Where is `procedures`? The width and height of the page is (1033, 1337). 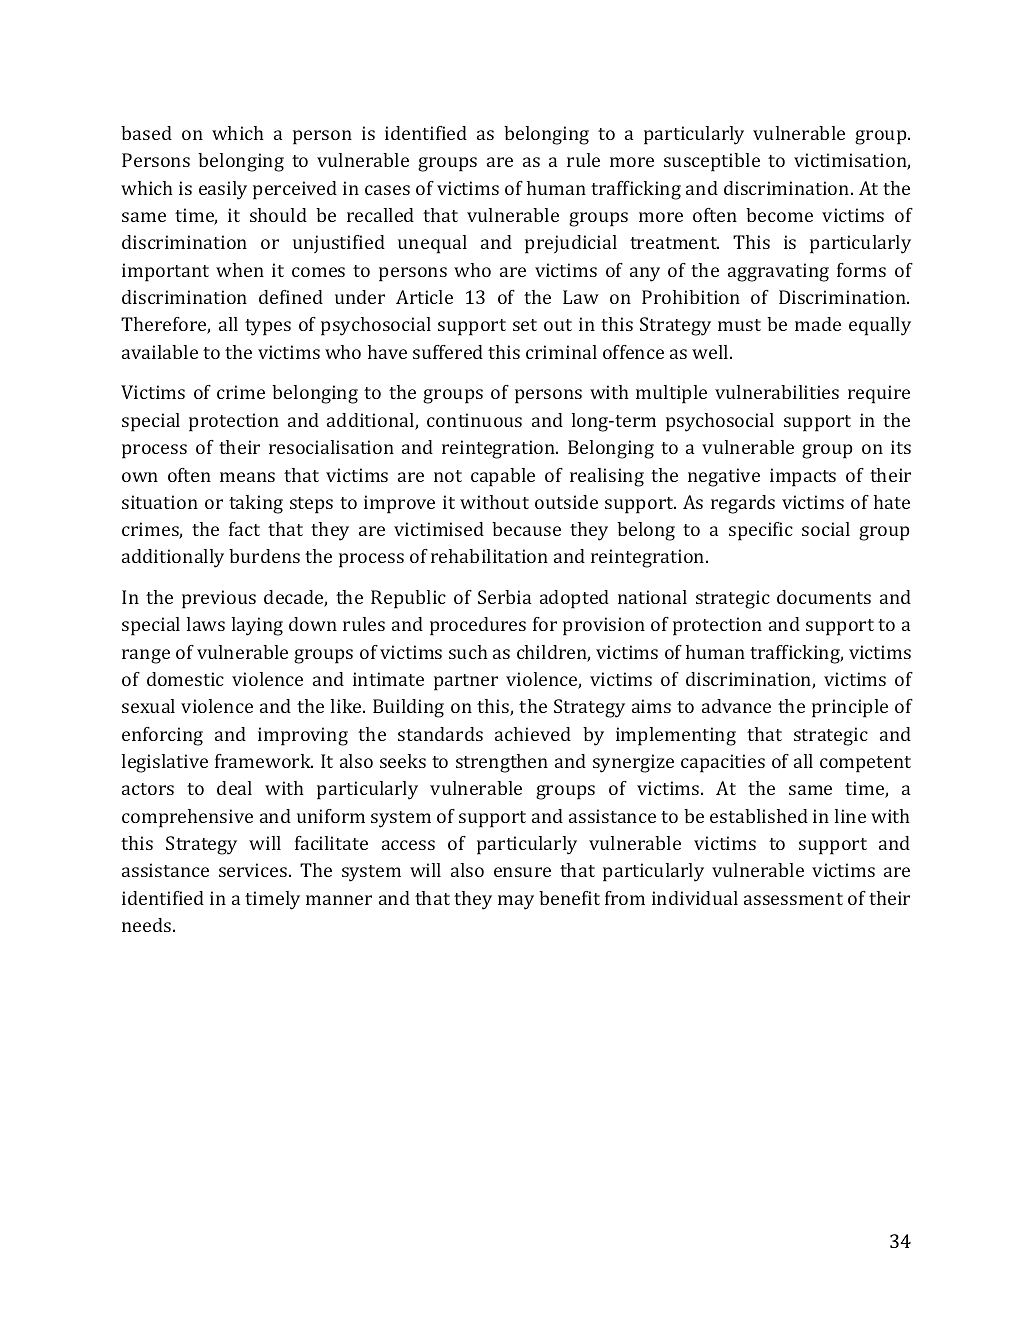 procedures is located at coordinates (478, 626).
